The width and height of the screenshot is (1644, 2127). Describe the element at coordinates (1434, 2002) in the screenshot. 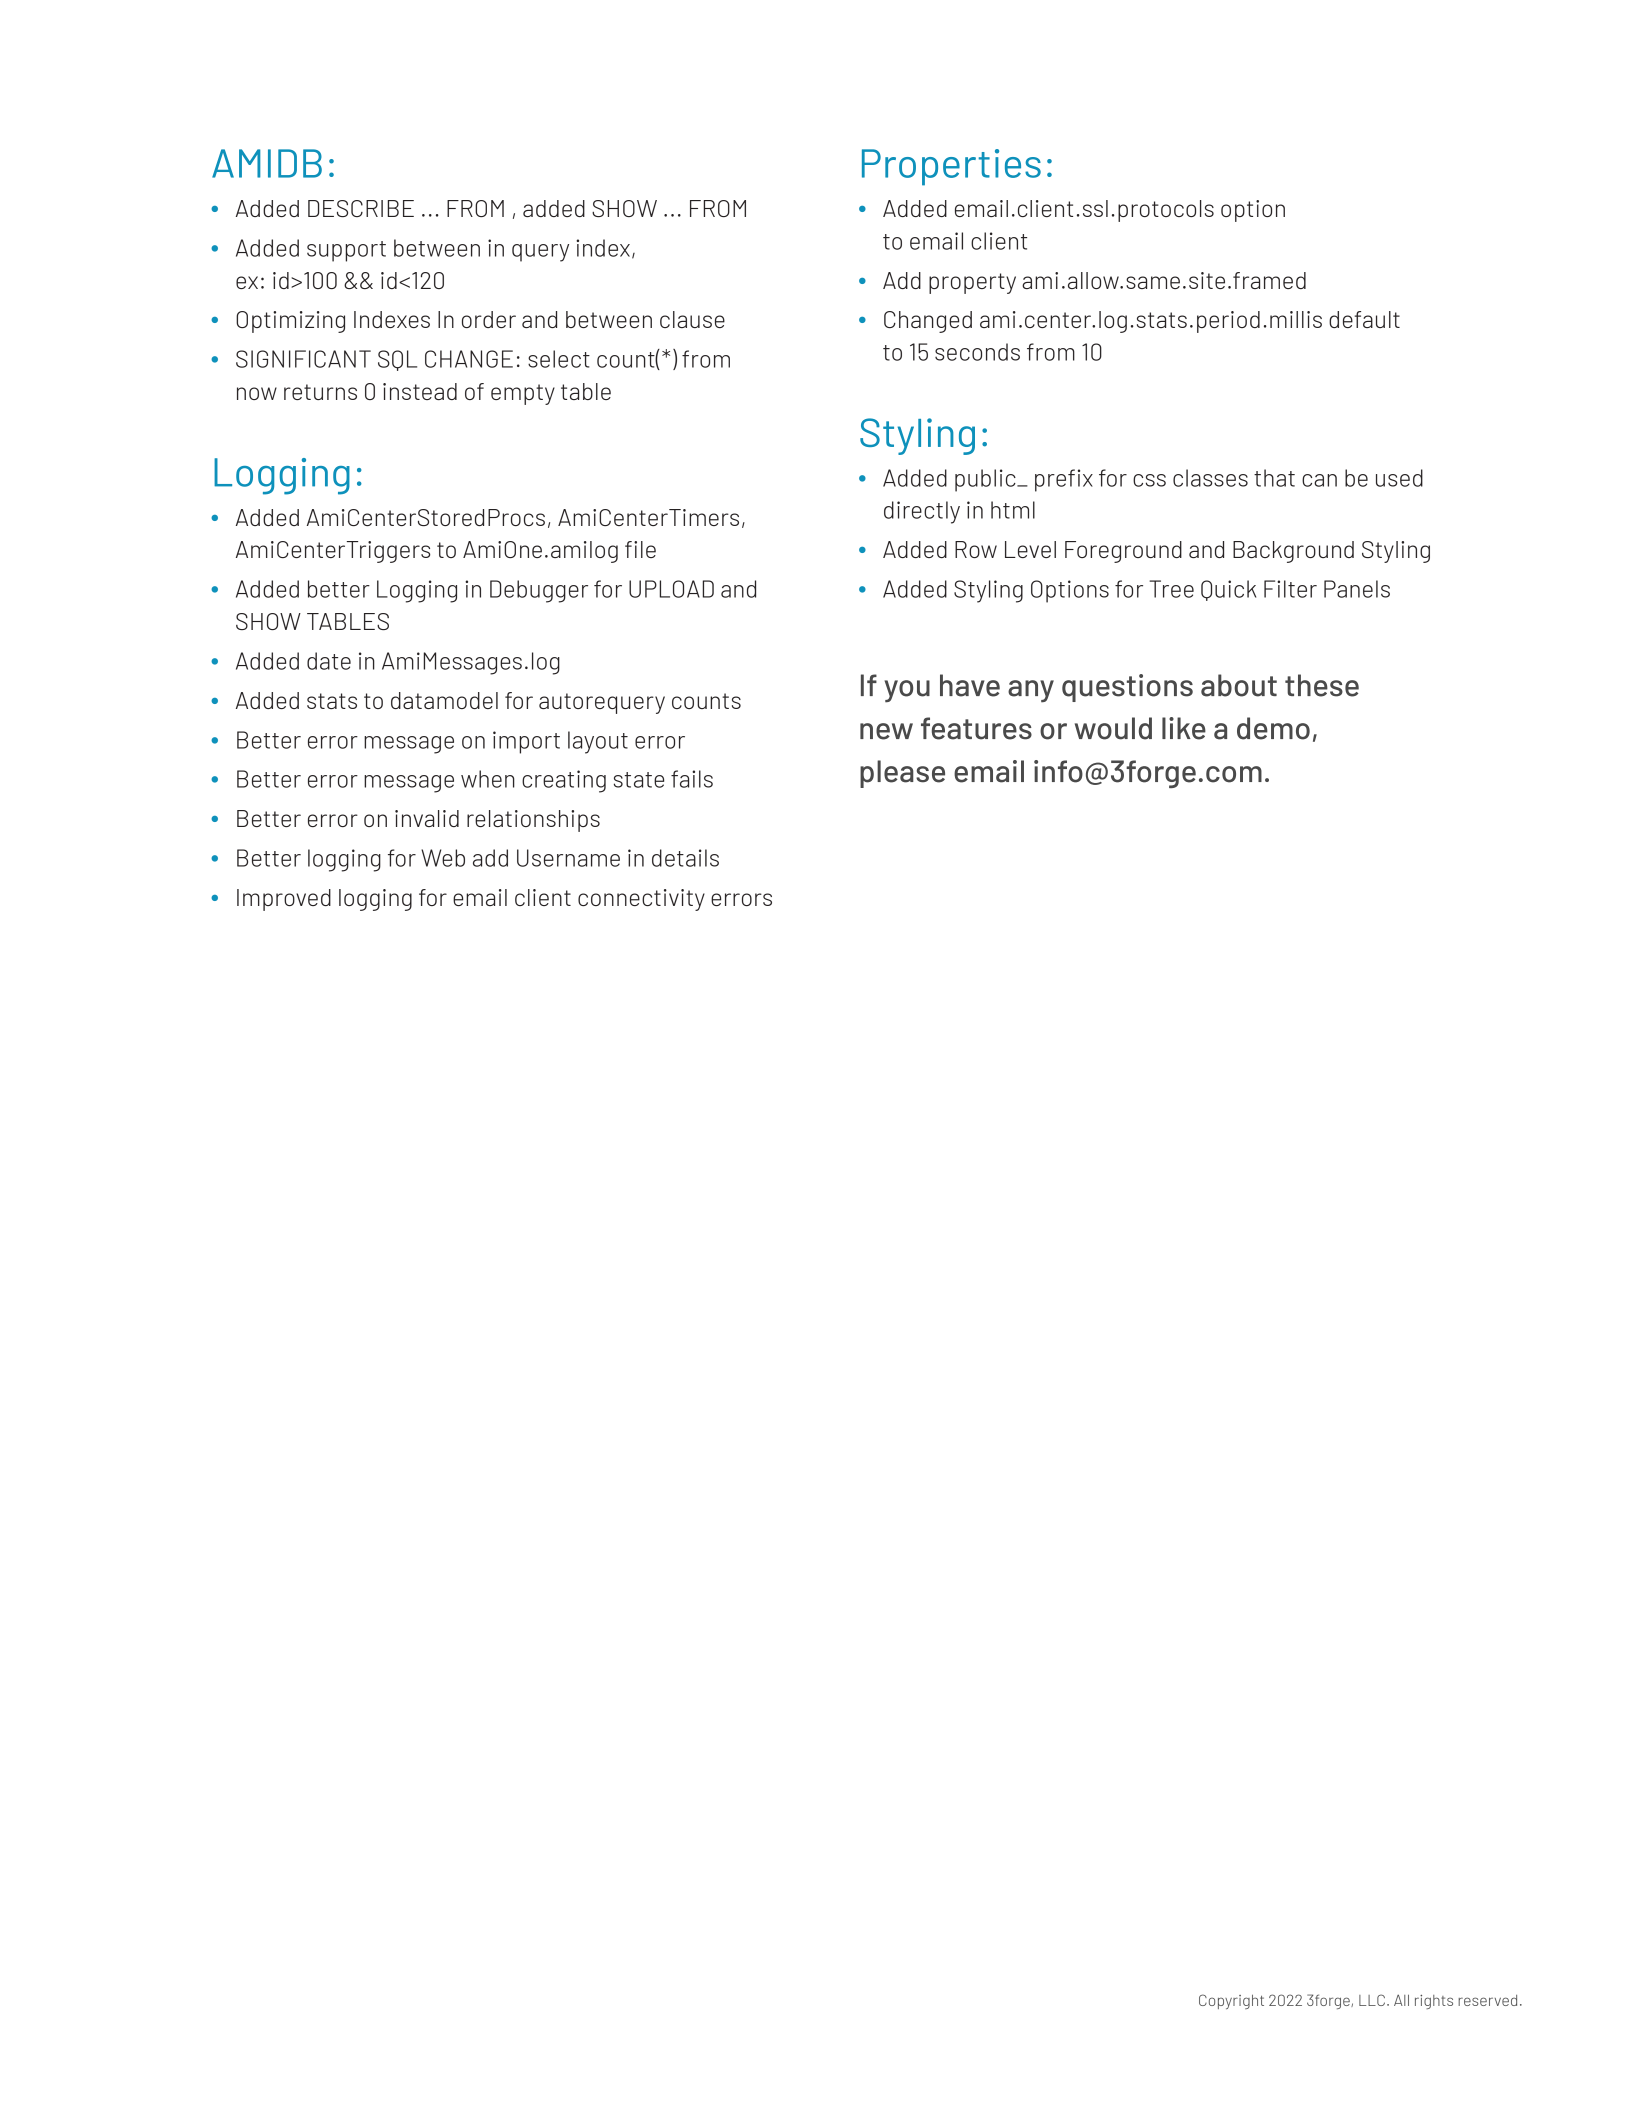

I see `rights` at that location.
